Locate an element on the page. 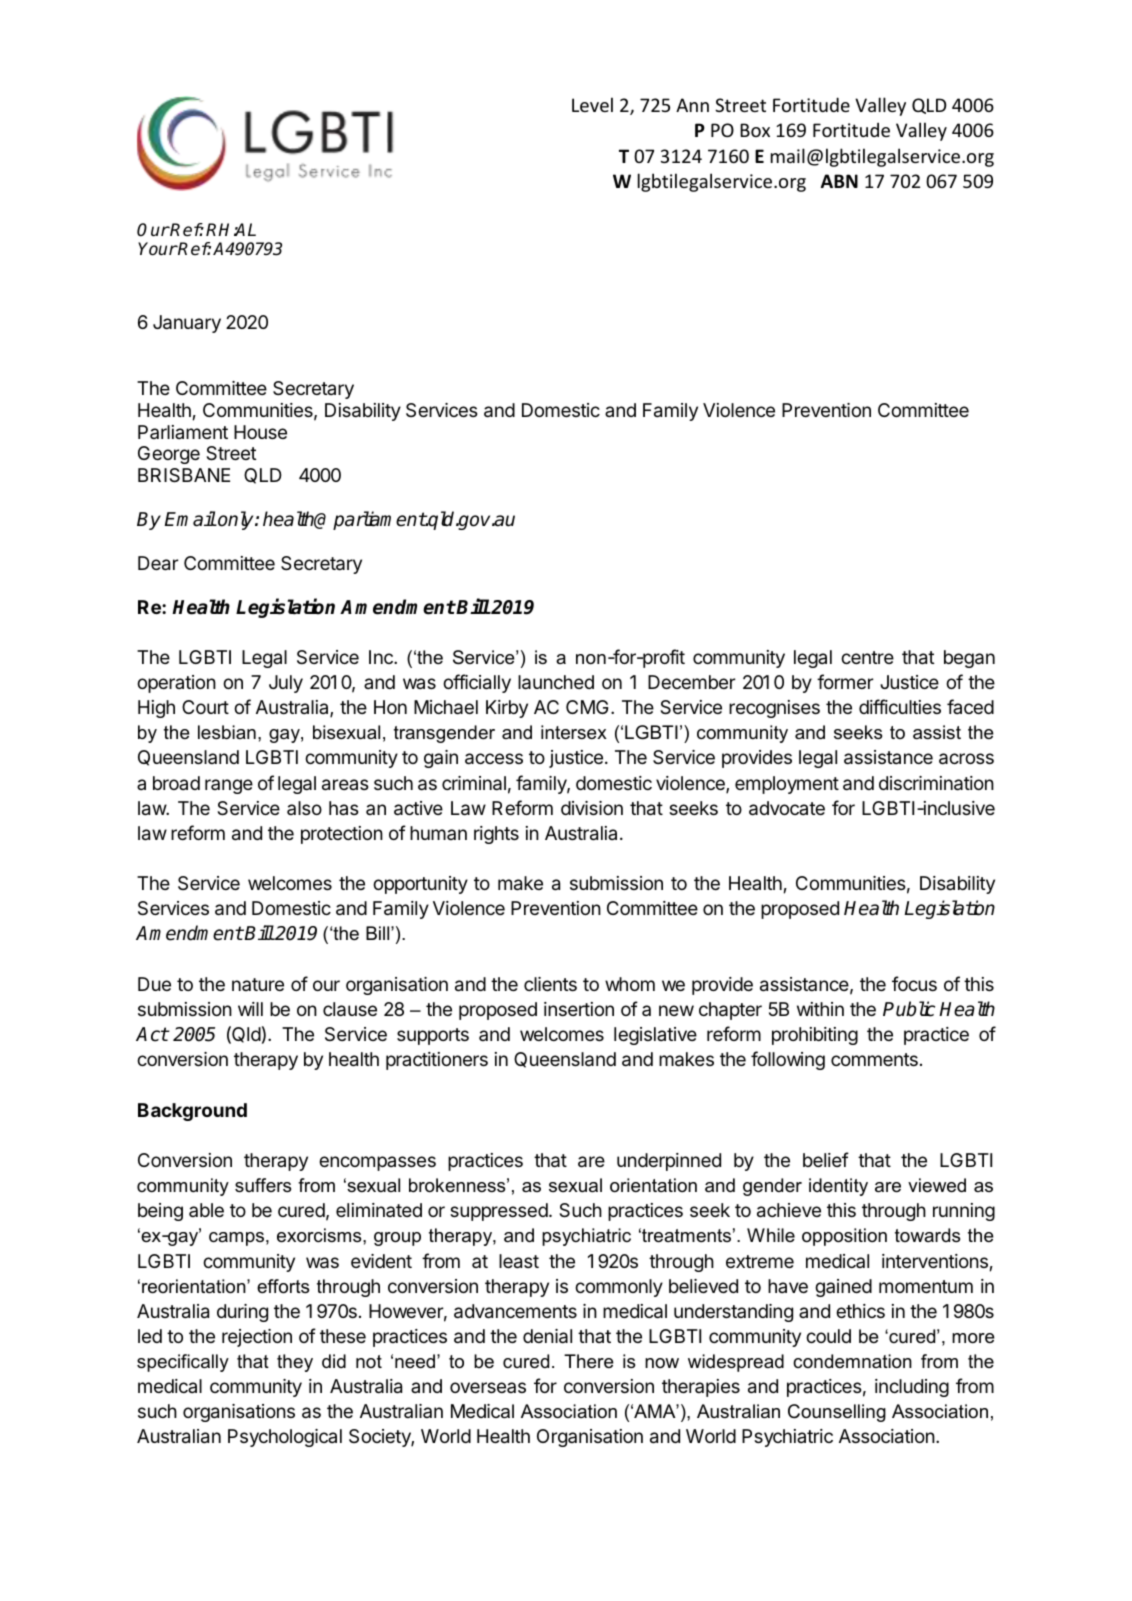  nature is located at coordinates (258, 984).
